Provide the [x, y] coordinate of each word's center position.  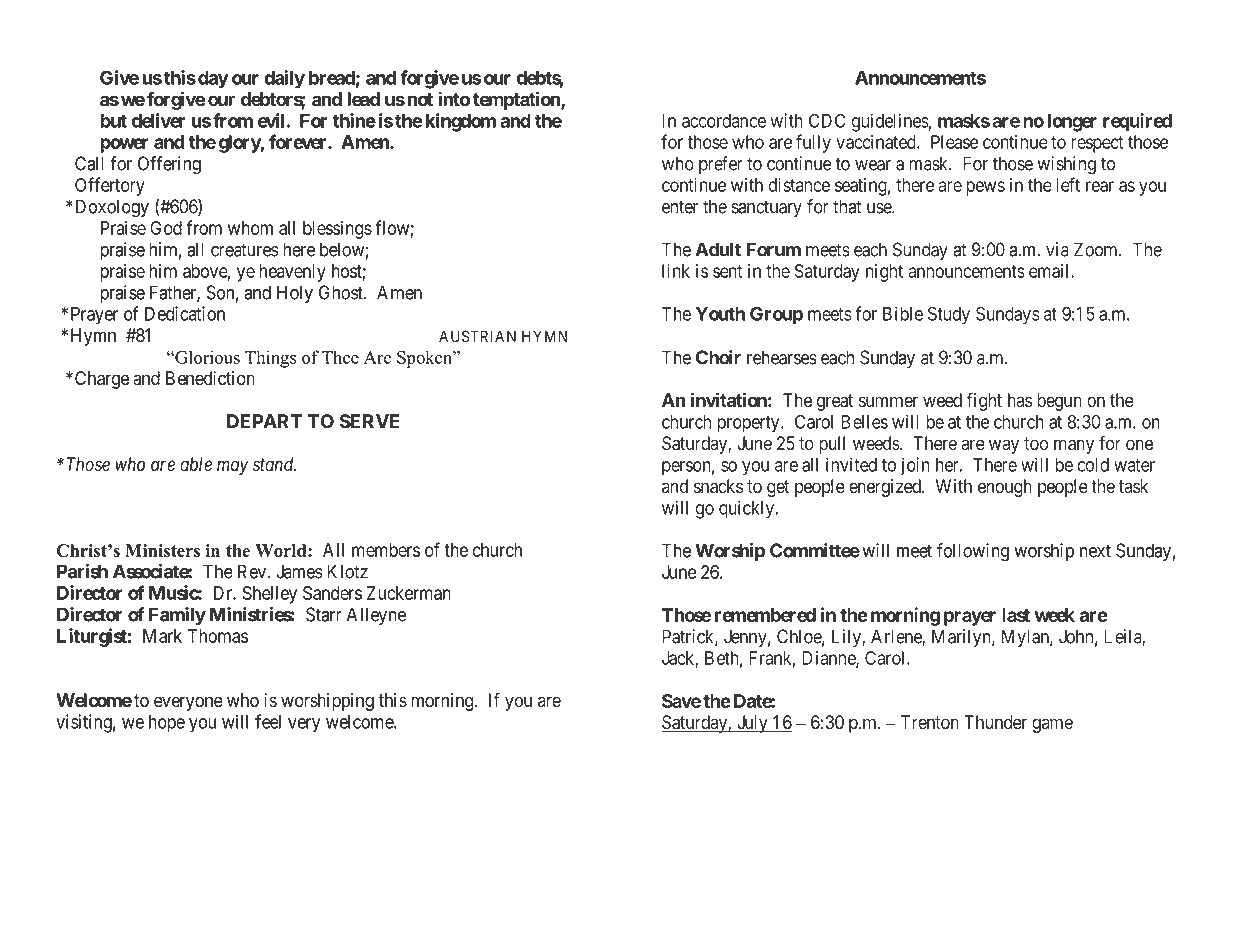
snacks [718, 486]
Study [949, 315]
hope [167, 724]
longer [1072, 123]
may [232, 467]
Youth [720, 314]
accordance [724, 121]
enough [1005, 488]
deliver [159, 120]
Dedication [185, 313]
